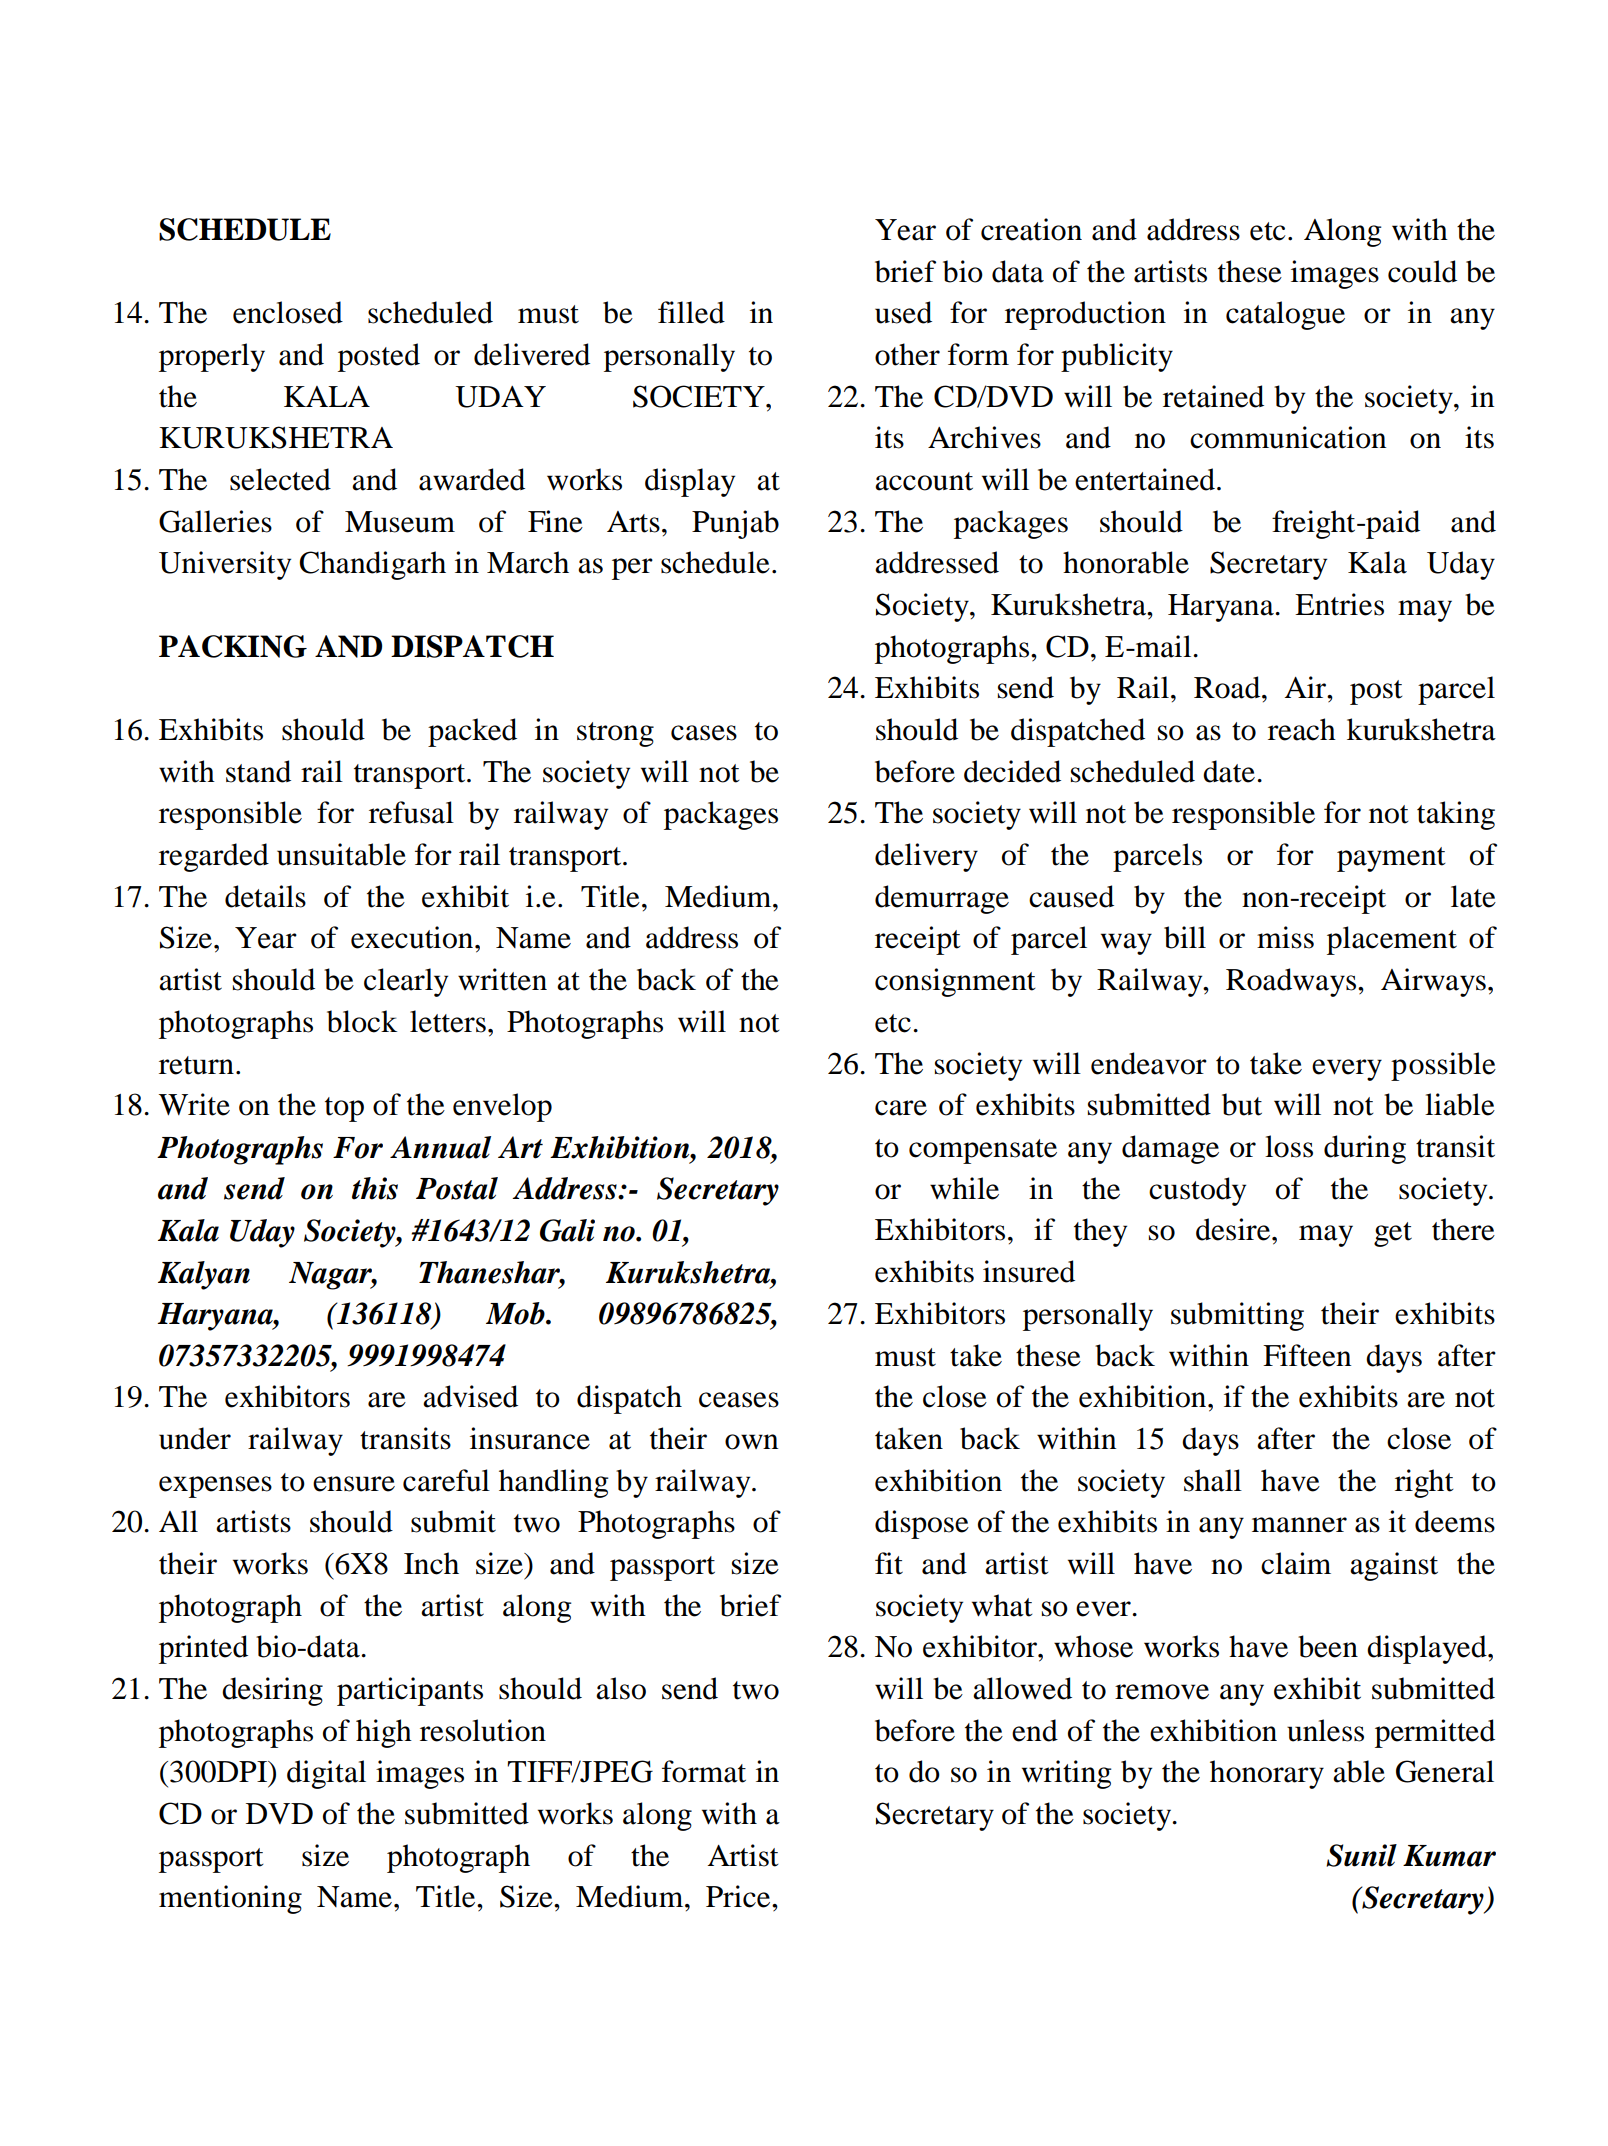  What do you see at coordinates (212, 357) in the screenshot?
I see `properly` at bounding box center [212, 357].
